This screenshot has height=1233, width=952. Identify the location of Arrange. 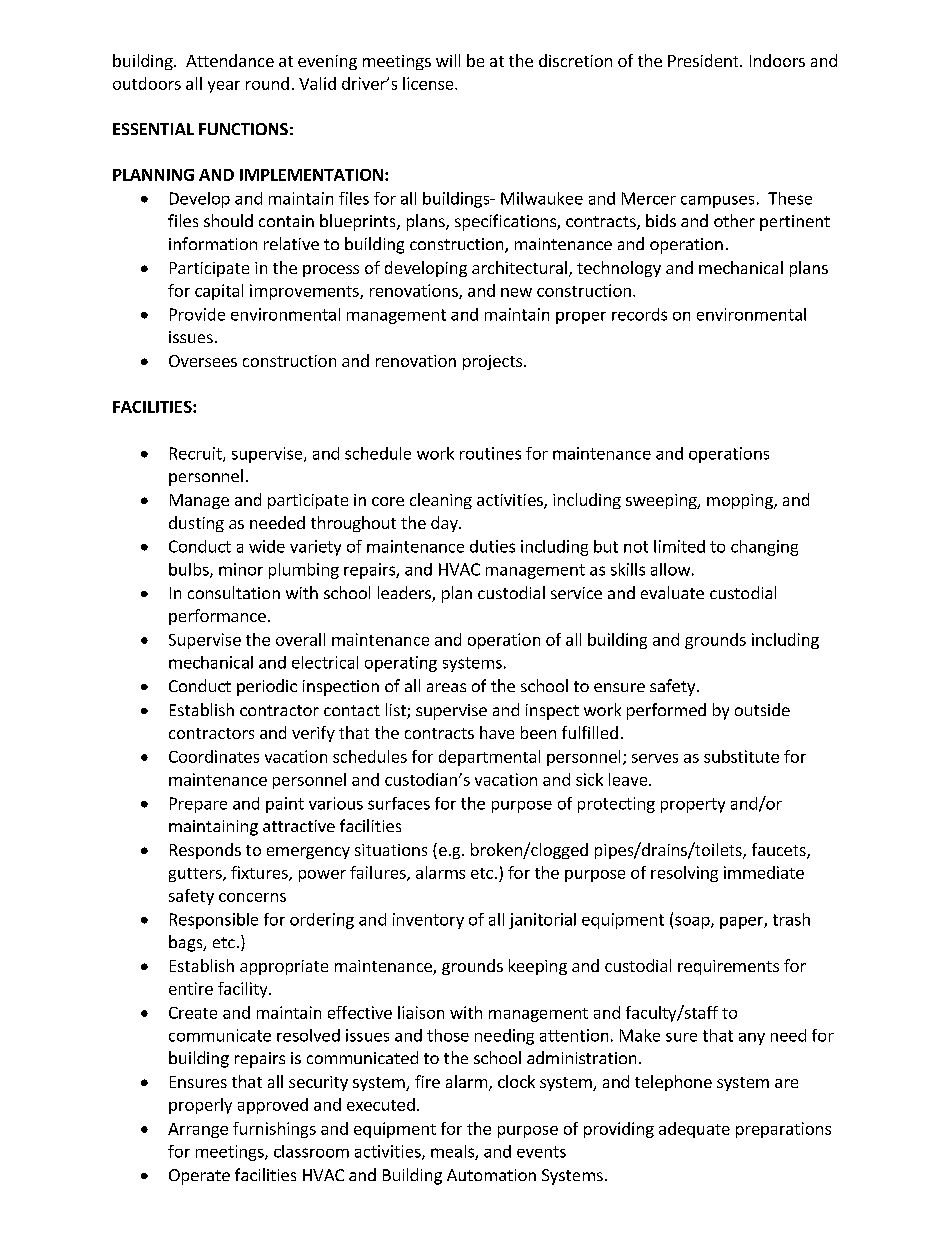
(198, 1130).
